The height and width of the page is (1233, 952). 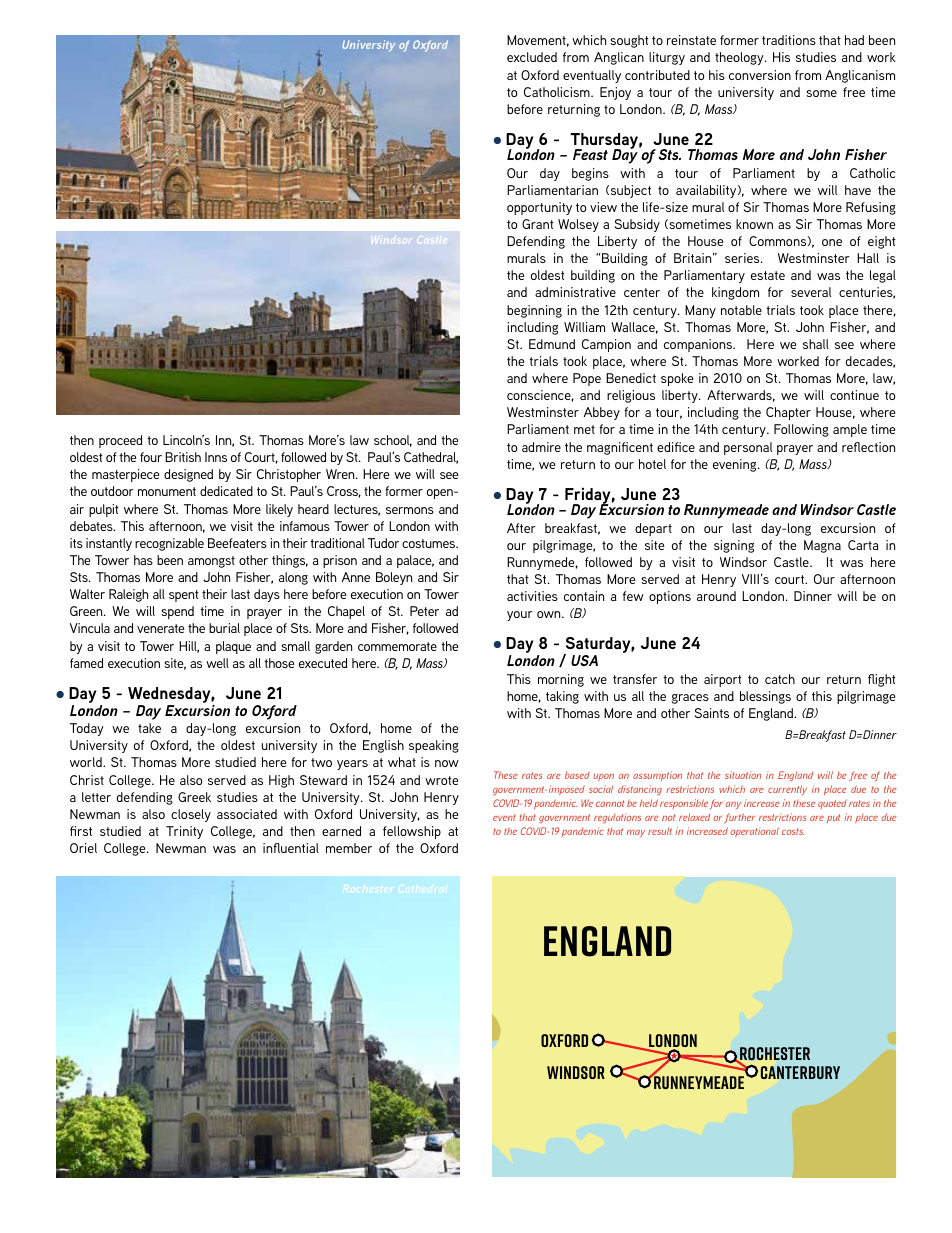 I want to click on Enjoy, so click(x=615, y=93).
